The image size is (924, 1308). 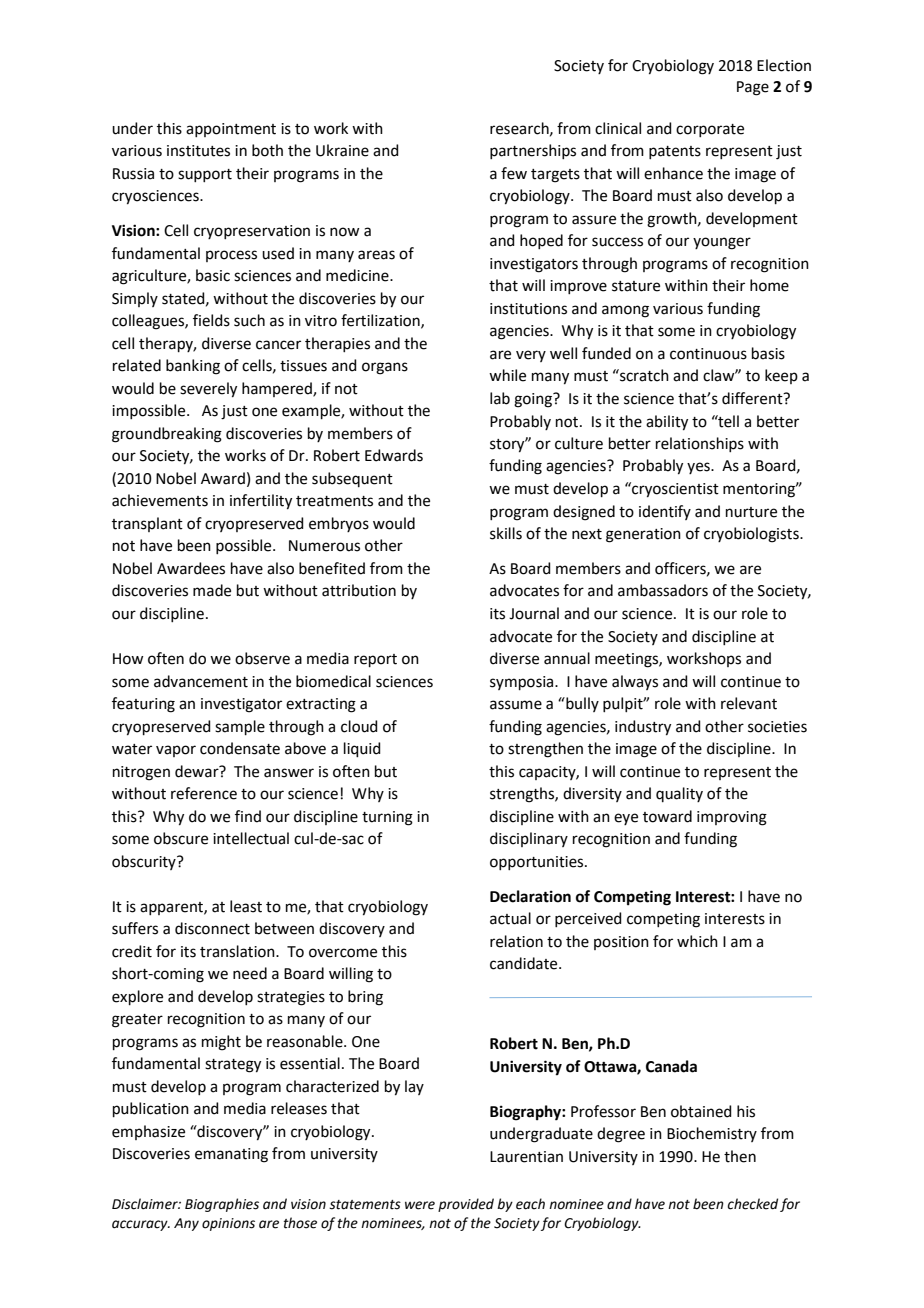 What do you see at coordinates (663, 590) in the screenshot?
I see `ambassadors` at bounding box center [663, 590].
